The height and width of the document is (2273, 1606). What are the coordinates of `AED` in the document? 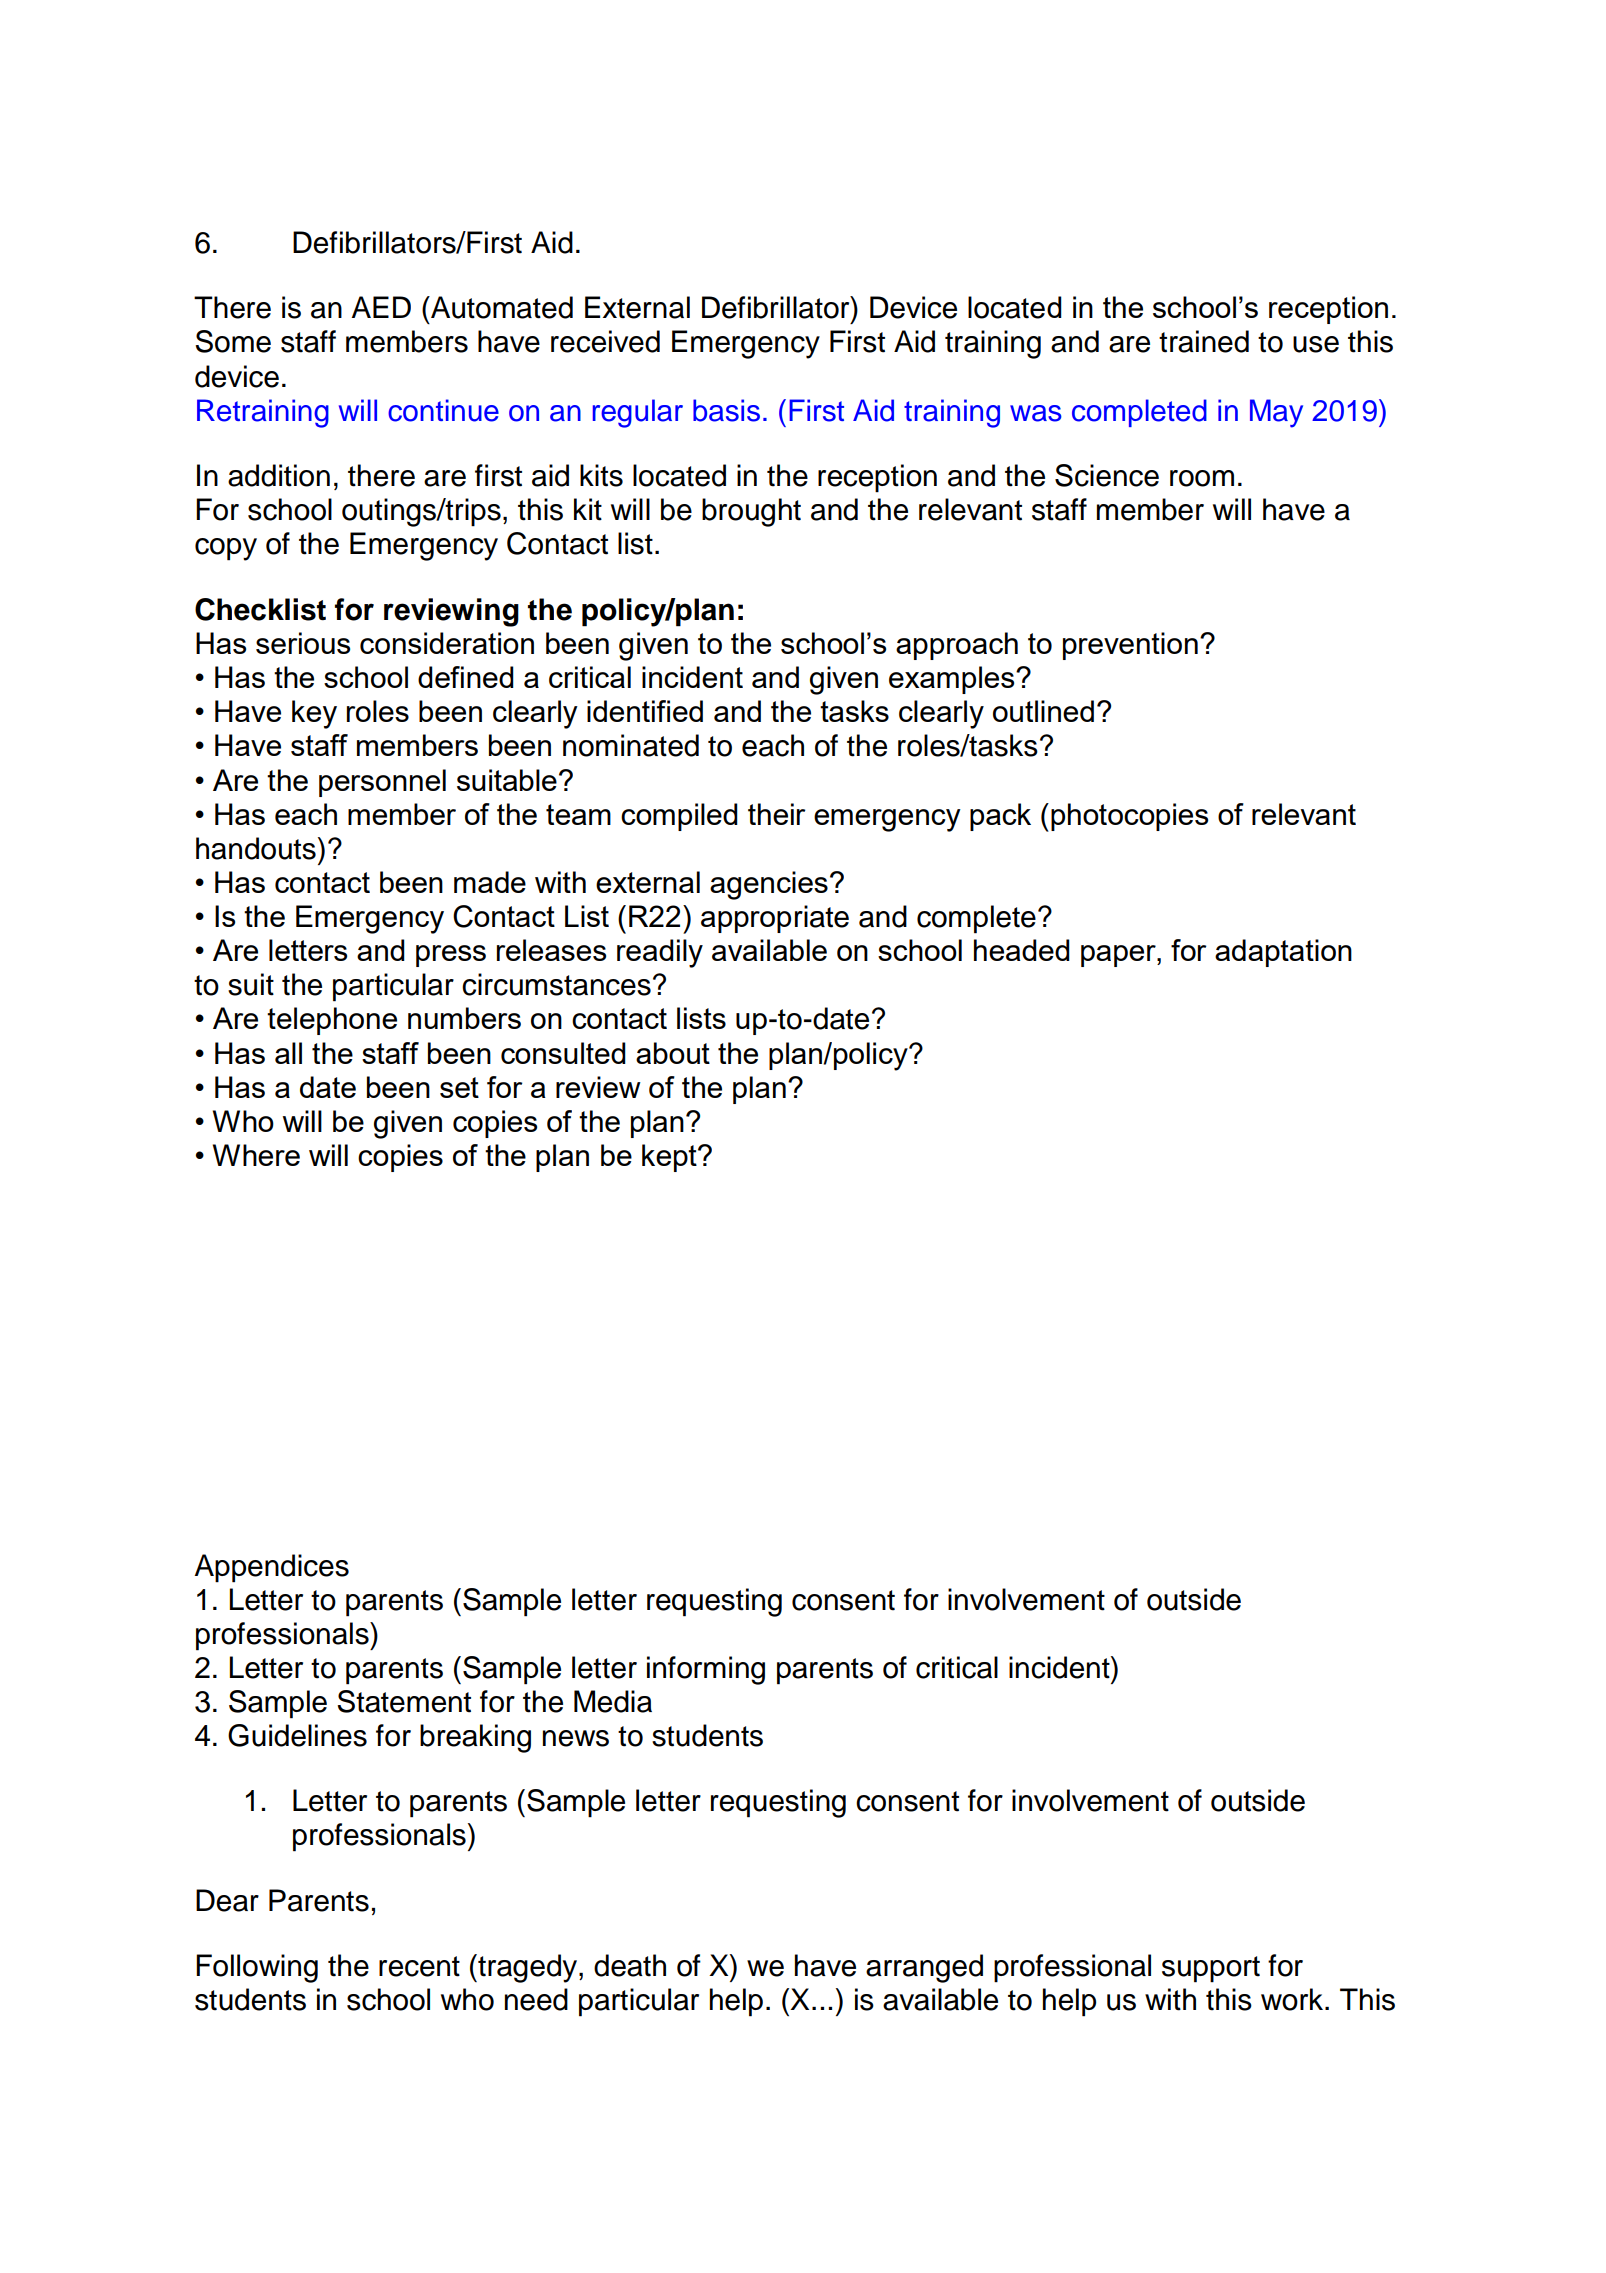 It's located at (381, 307).
